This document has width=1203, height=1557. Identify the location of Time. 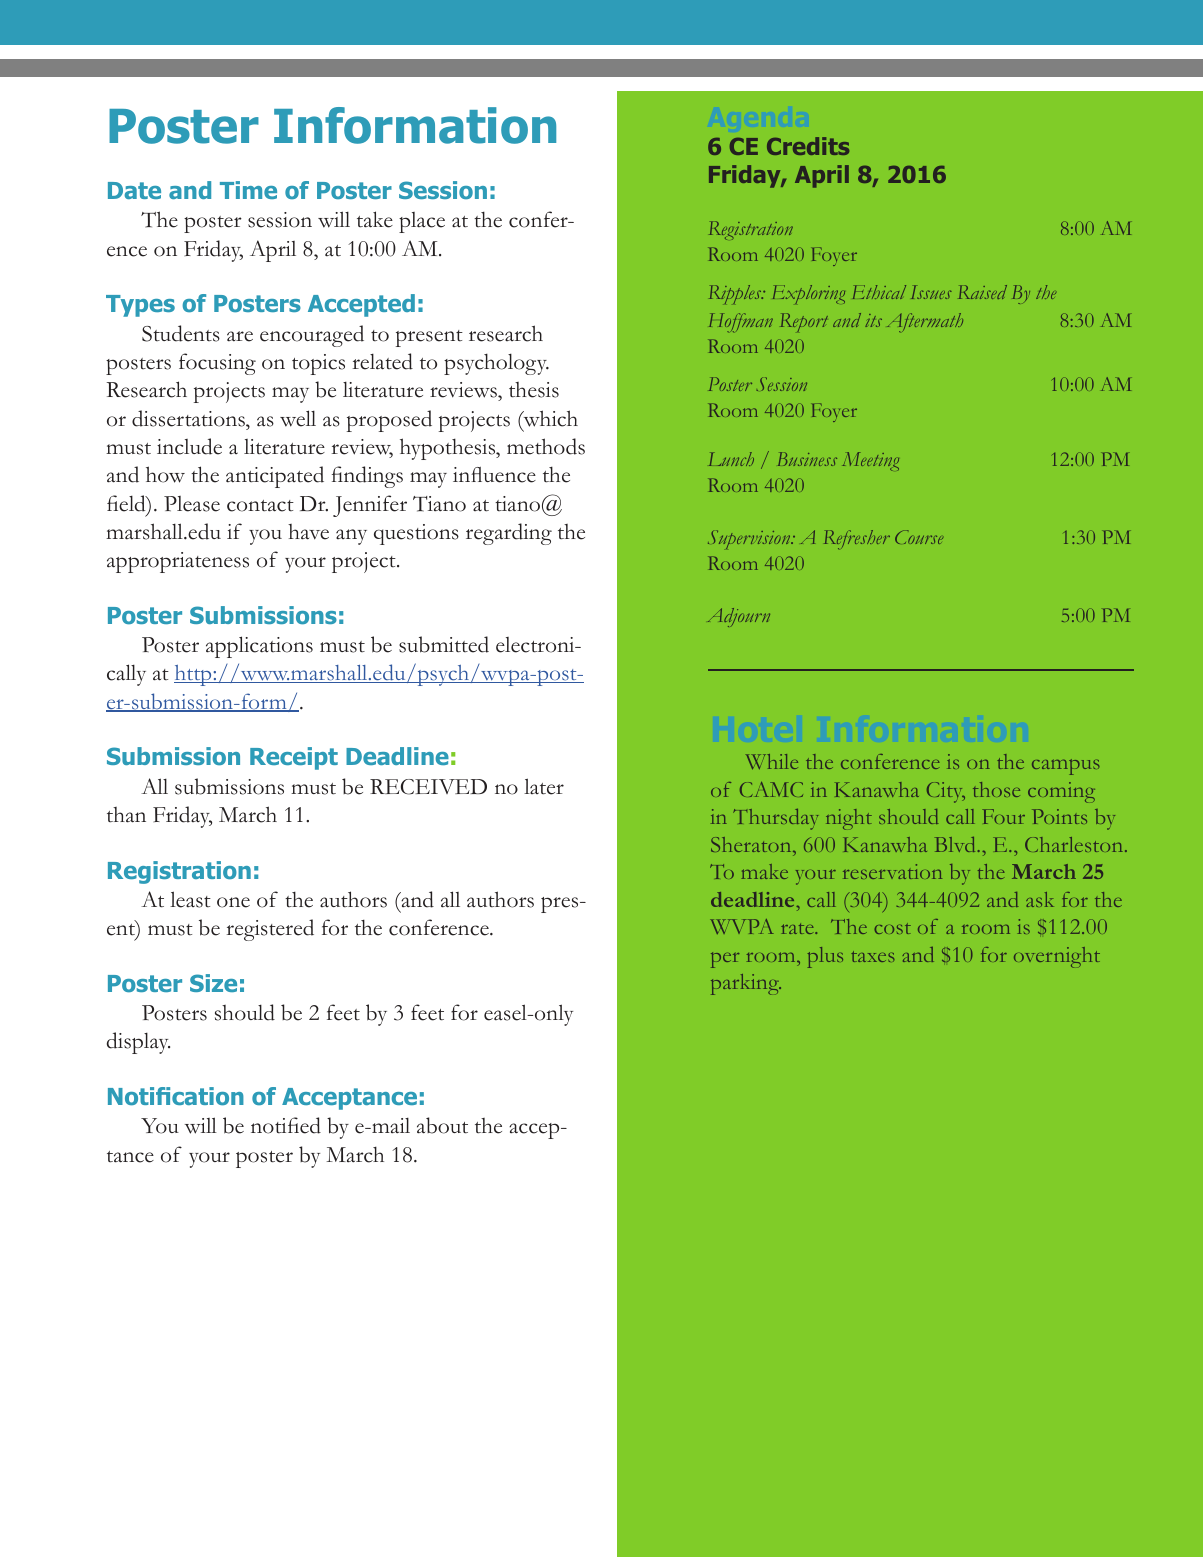
(248, 190).
